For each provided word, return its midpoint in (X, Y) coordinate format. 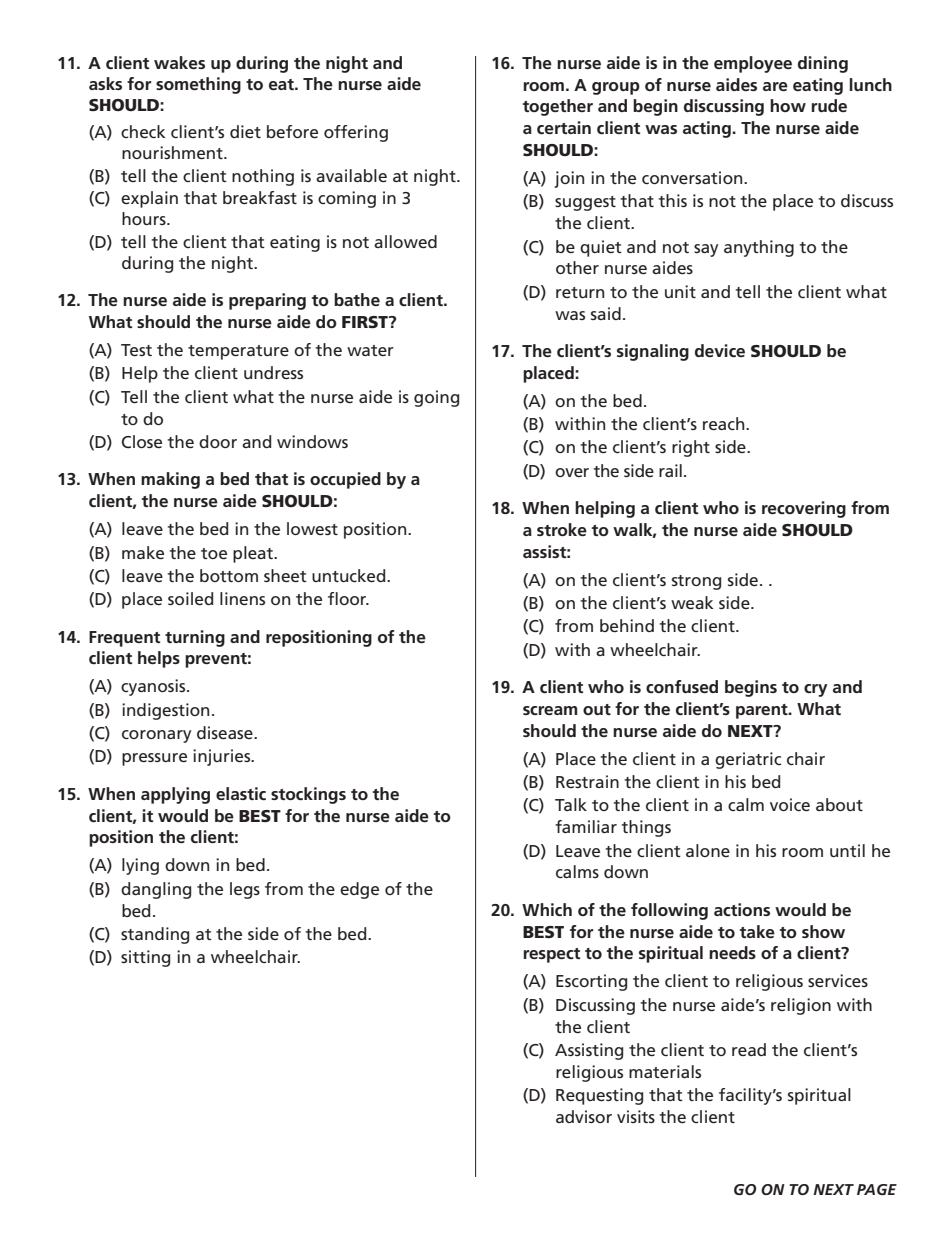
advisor (584, 1116)
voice (790, 804)
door (218, 441)
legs (245, 890)
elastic (241, 793)
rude (829, 105)
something (198, 85)
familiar (586, 826)
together (558, 107)
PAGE (877, 1189)
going (436, 398)
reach (725, 423)
